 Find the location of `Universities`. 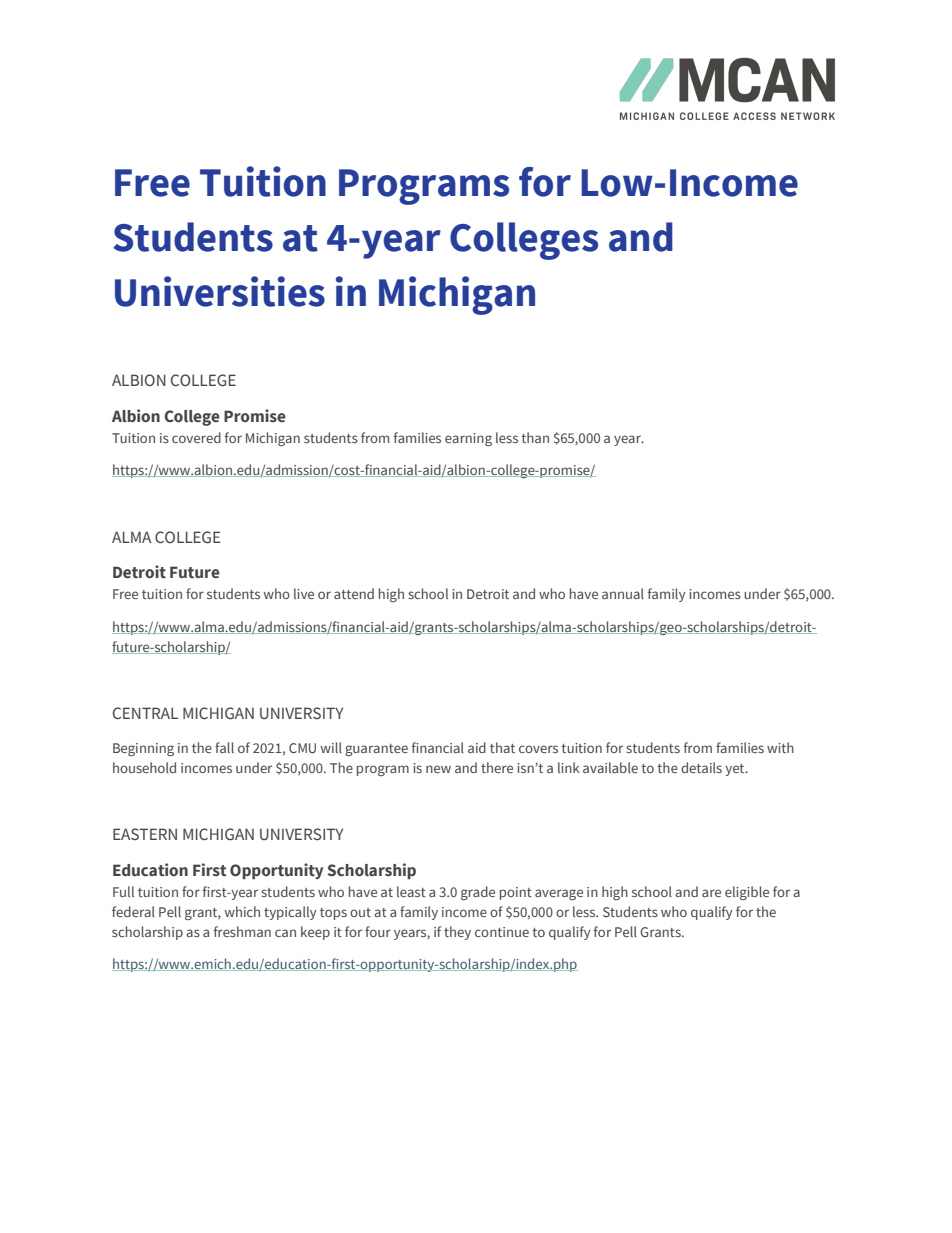

Universities is located at coordinates (220, 291).
